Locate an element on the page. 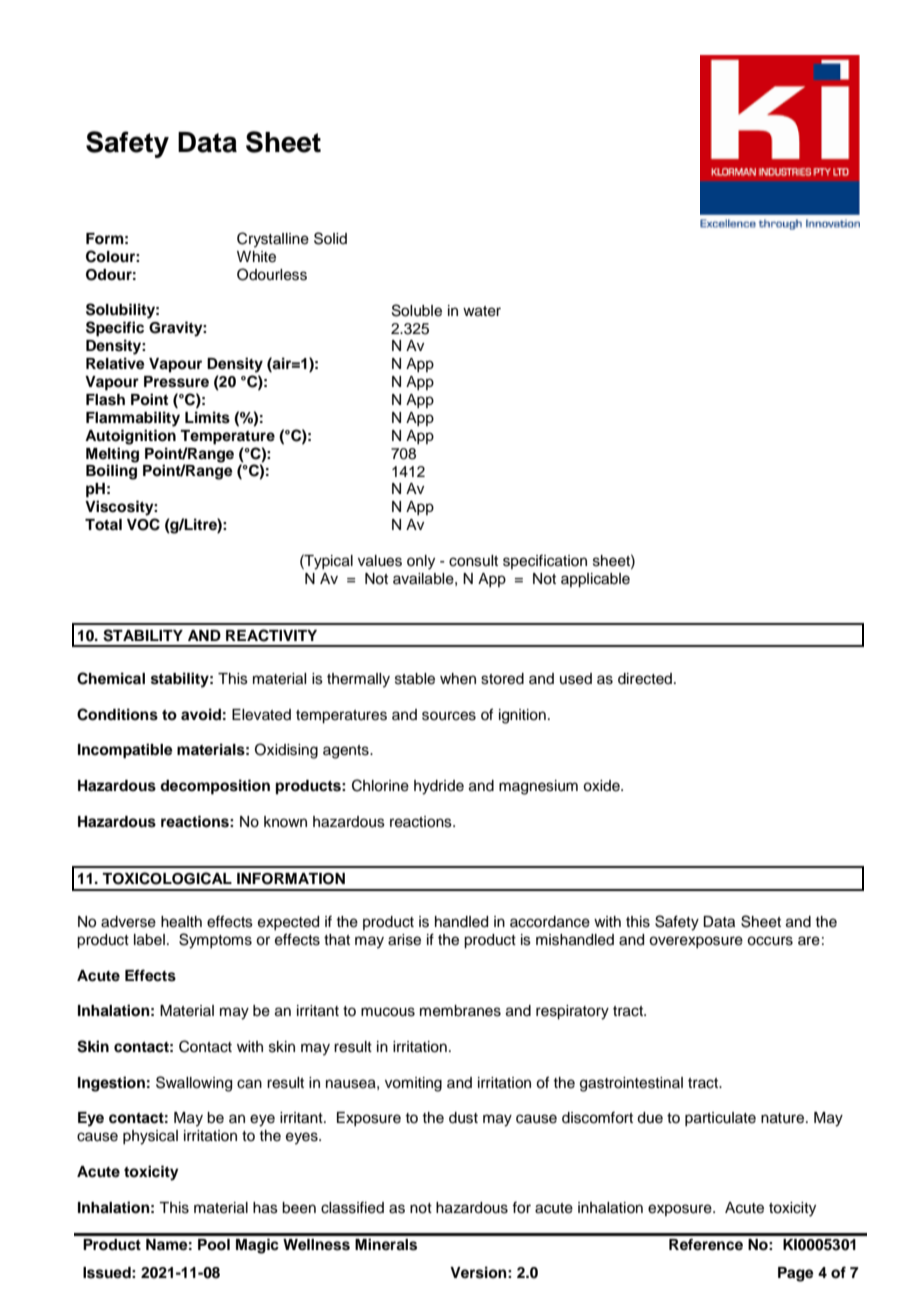 This page has height=1308, width=924. REACTIVITY is located at coordinates (271, 635).
